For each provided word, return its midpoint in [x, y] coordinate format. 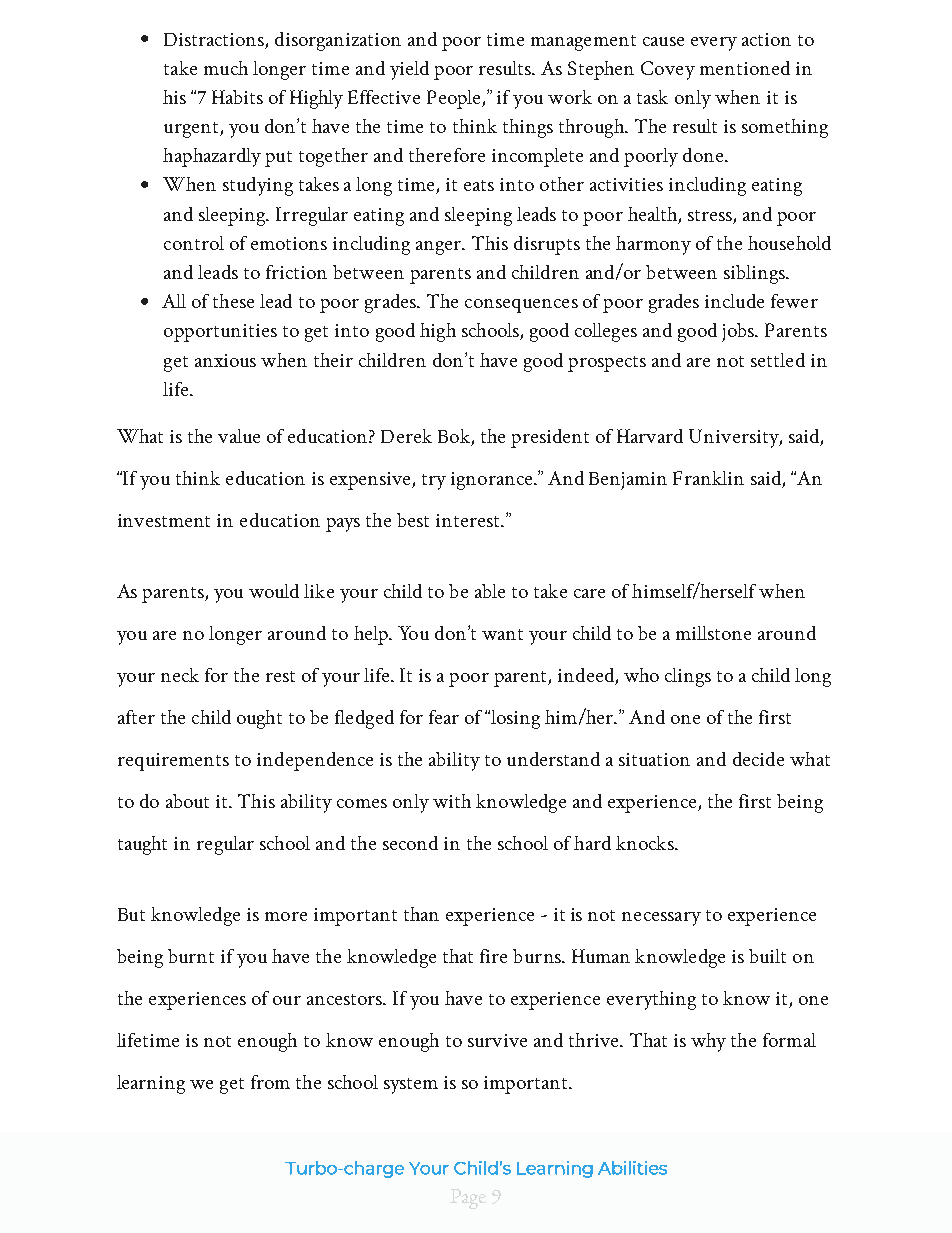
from [270, 1082]
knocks [646, 843]
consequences [521, 306]
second [410, 843]
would [274, 591]
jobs [739, 332]
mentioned [745, 68]
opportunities [220, 333]
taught [142, 845]
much [226, 68]
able [490, 591]
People [455, 99]
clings [688, 677]
